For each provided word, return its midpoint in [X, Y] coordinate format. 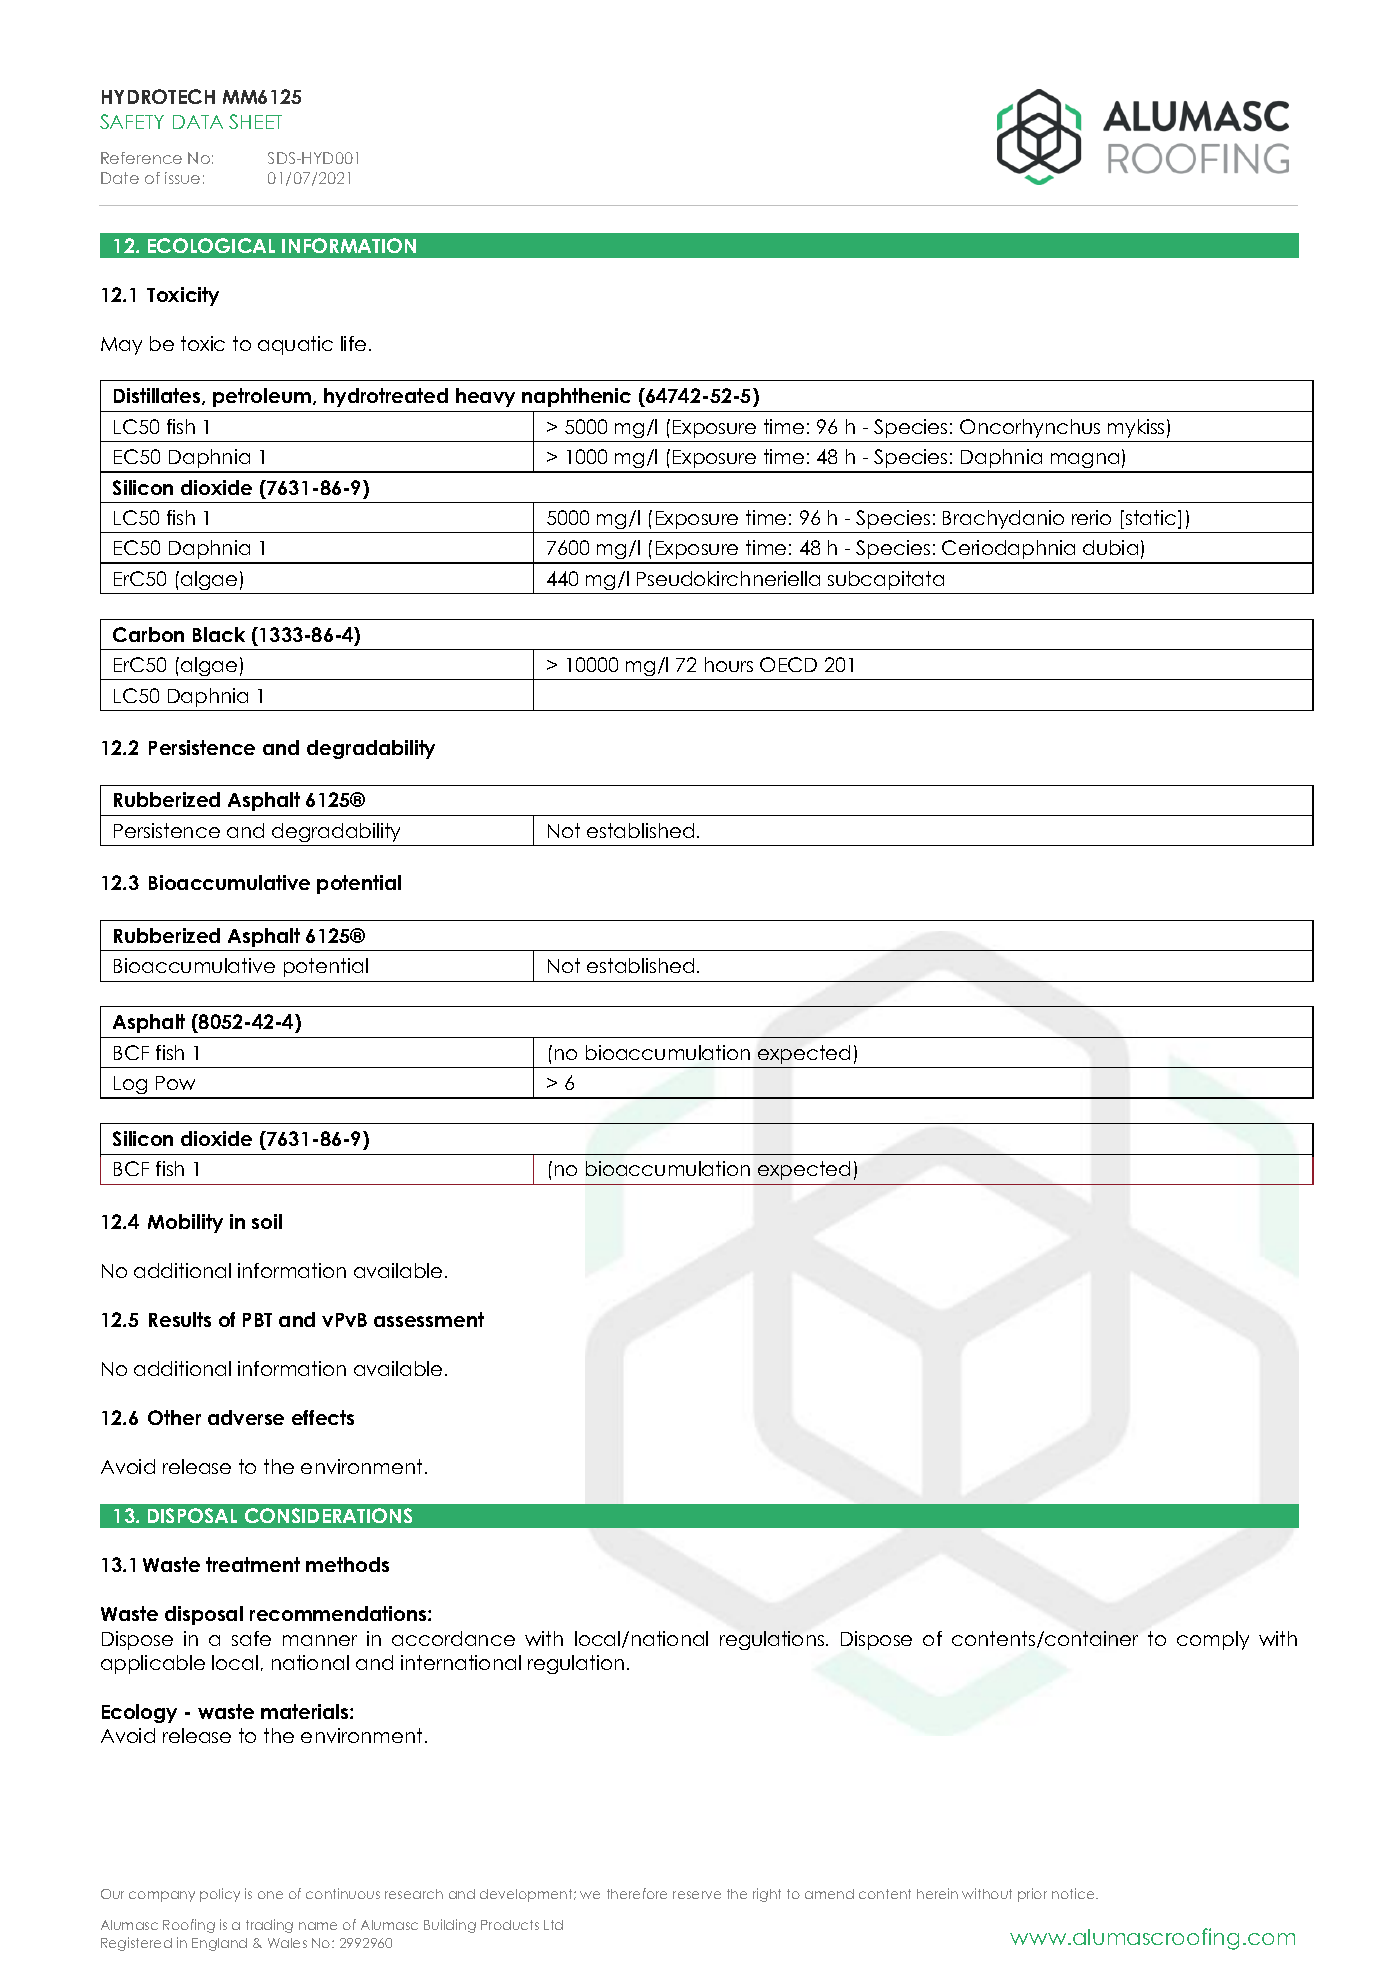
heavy [485, 397]
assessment [429, 1319]
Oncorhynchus [1030, 428]
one [270, 1895]
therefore [637, 1893]
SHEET [255, 121]
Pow [175, 1083]
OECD [788, 664]
